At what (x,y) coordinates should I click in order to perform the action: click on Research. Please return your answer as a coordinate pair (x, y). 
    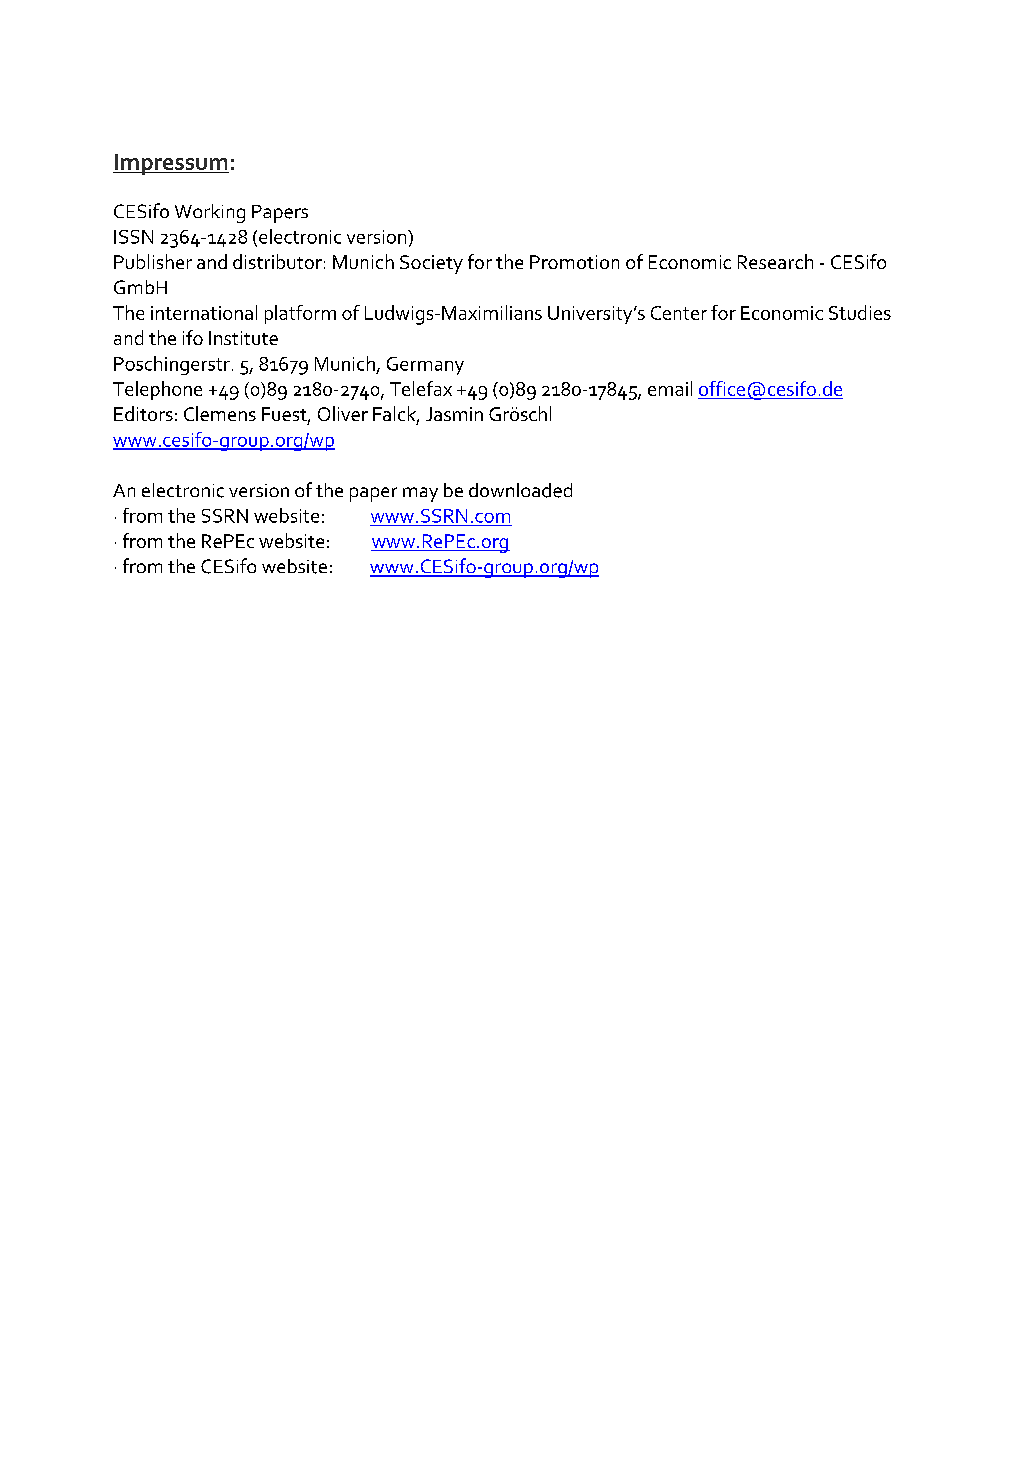
    Looking at the image, I should click on (775, 261).
